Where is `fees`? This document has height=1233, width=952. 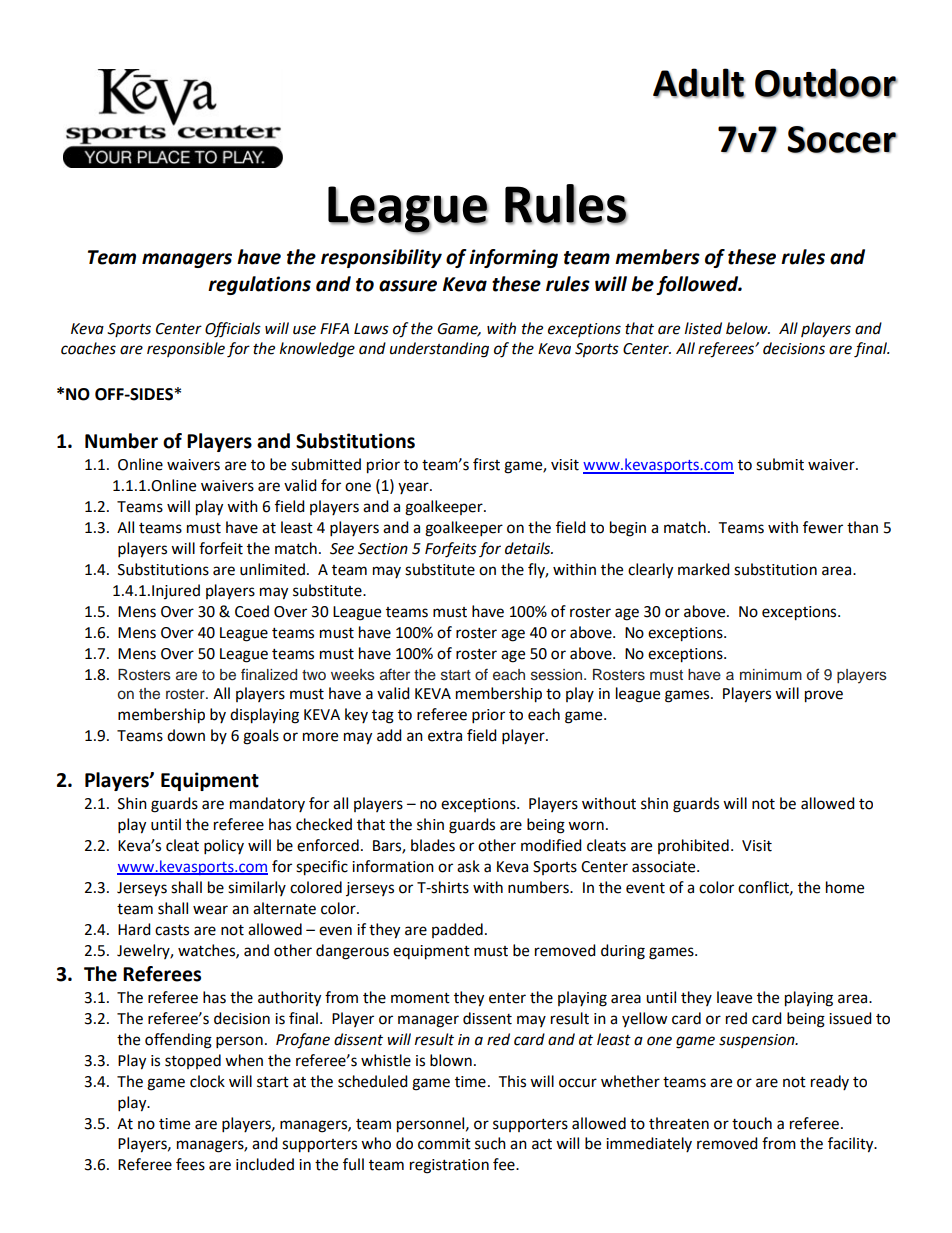 fees is located at coordinates (190, 1164).
